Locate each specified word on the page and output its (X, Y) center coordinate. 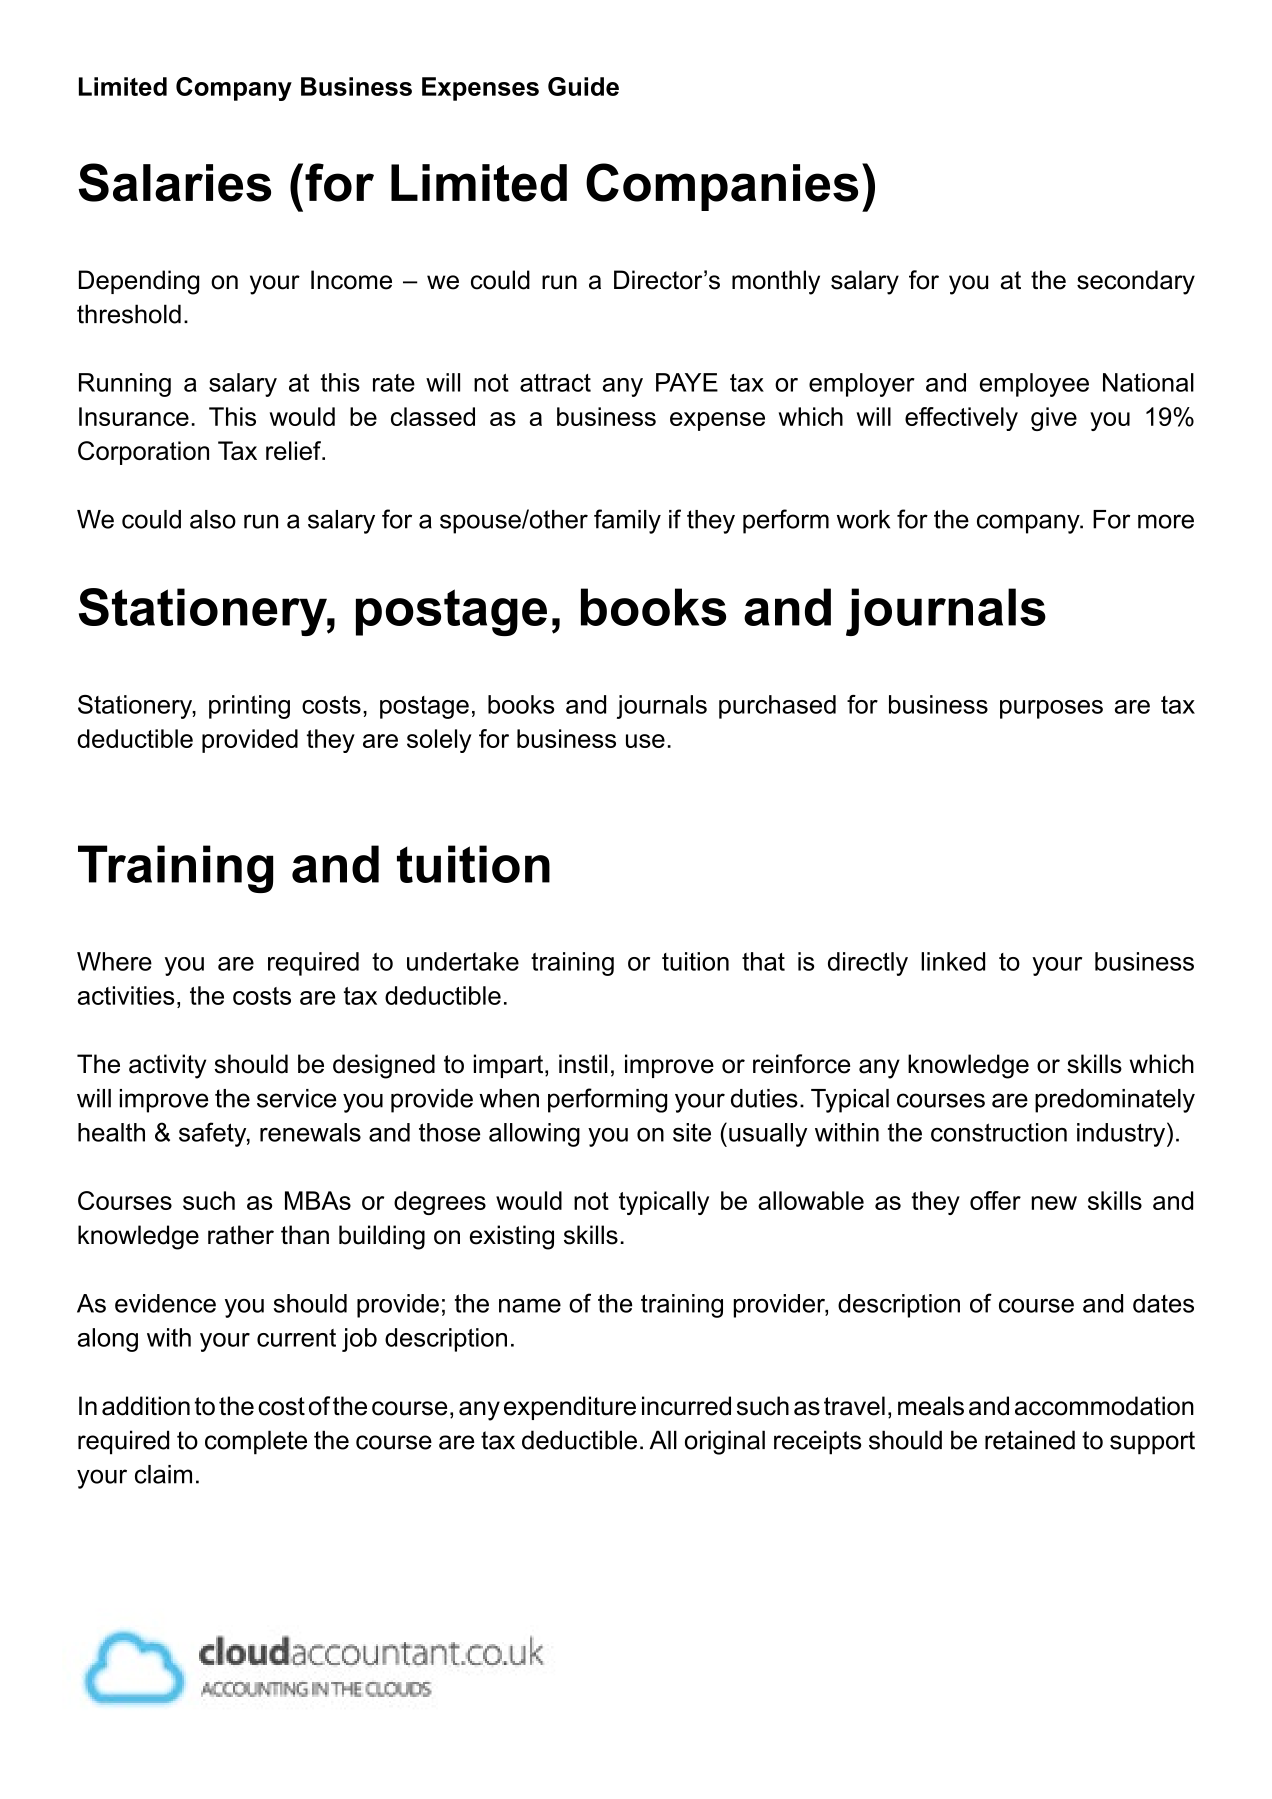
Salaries (175, 182)
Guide (583, 86)
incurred (686, 1406)
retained (1030, 1440)
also (213, 519)
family (627, 521)
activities (126, 995)
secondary (1136, 282)
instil (583, 1064)
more (1166, 521)
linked (953, 961)
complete (256, 1442)
